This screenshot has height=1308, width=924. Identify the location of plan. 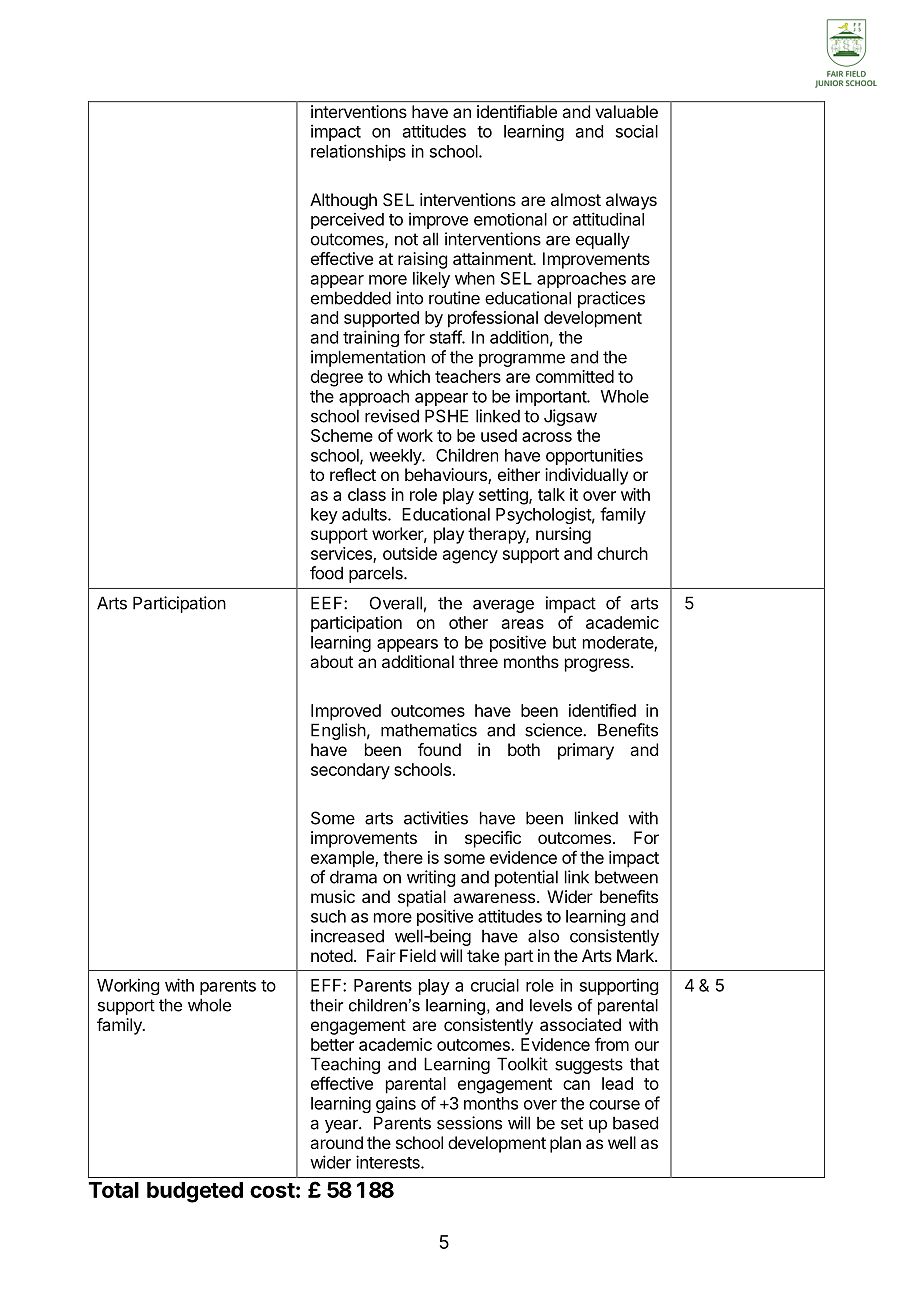
(565, 1144).
